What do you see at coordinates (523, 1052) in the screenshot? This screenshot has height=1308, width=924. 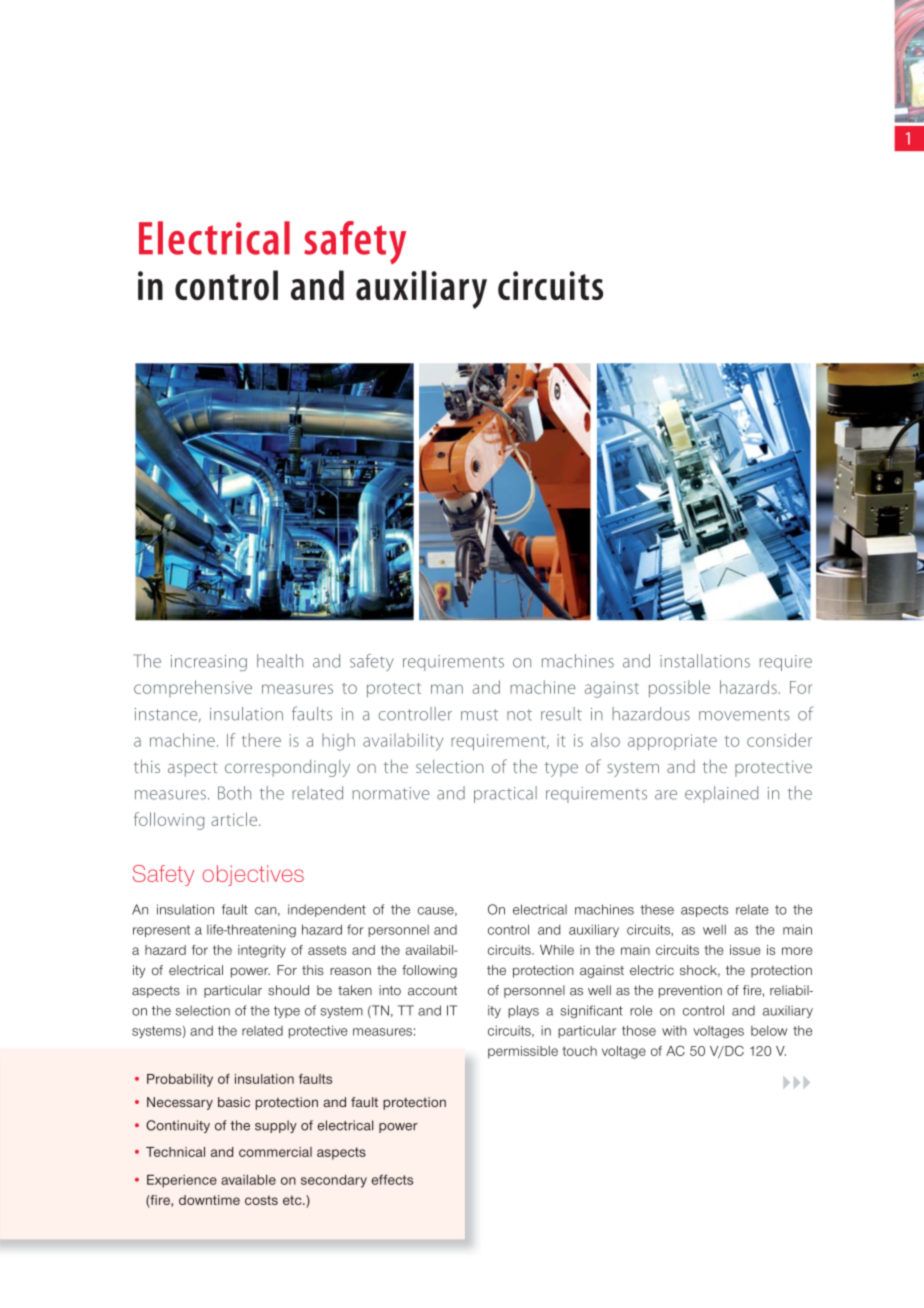 I see `permissible` at bounding box center [523, 1052].
